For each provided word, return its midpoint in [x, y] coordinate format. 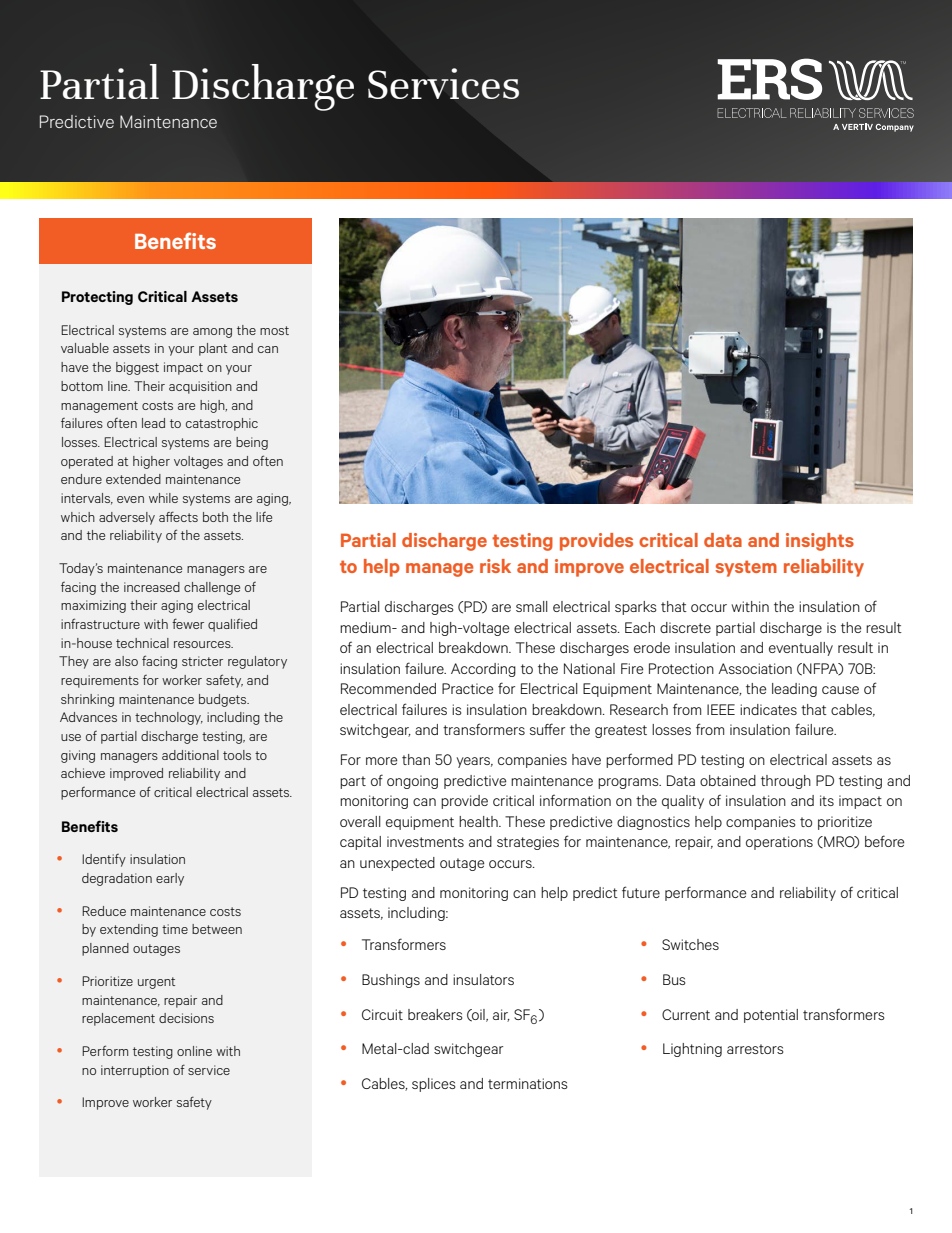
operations [779, 843]
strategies [528, 843]
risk [495, 566]
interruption [135, 1071]
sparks [636, 608]
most [274, 330]
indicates [768, 709]
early [170, 879]
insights [820, 542]
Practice [467, 688]
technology [169, 718]
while [163, 498]
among [212, 333]
